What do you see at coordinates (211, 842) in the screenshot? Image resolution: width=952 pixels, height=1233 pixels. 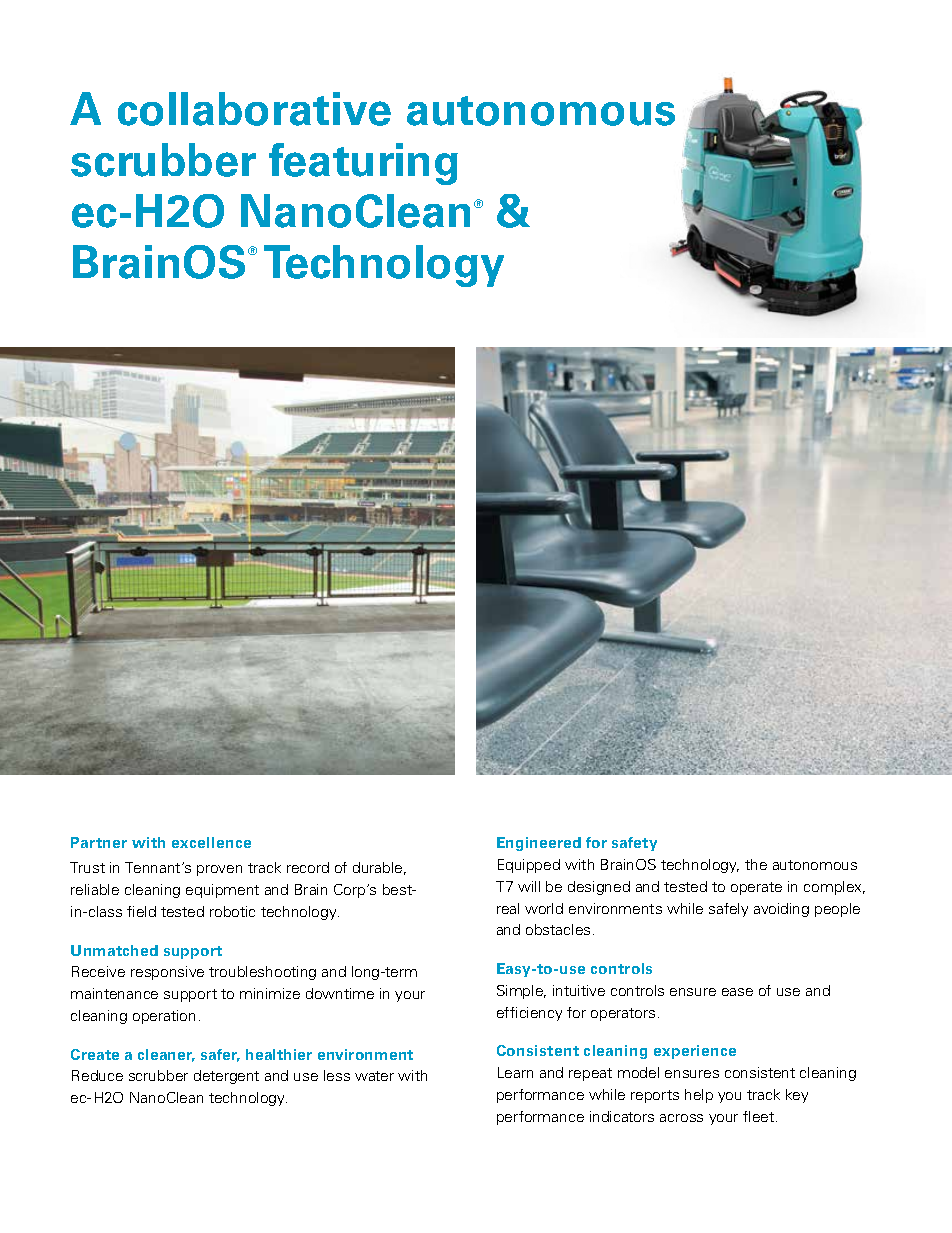 I see `excellence` at bounding box center [211, 842].
